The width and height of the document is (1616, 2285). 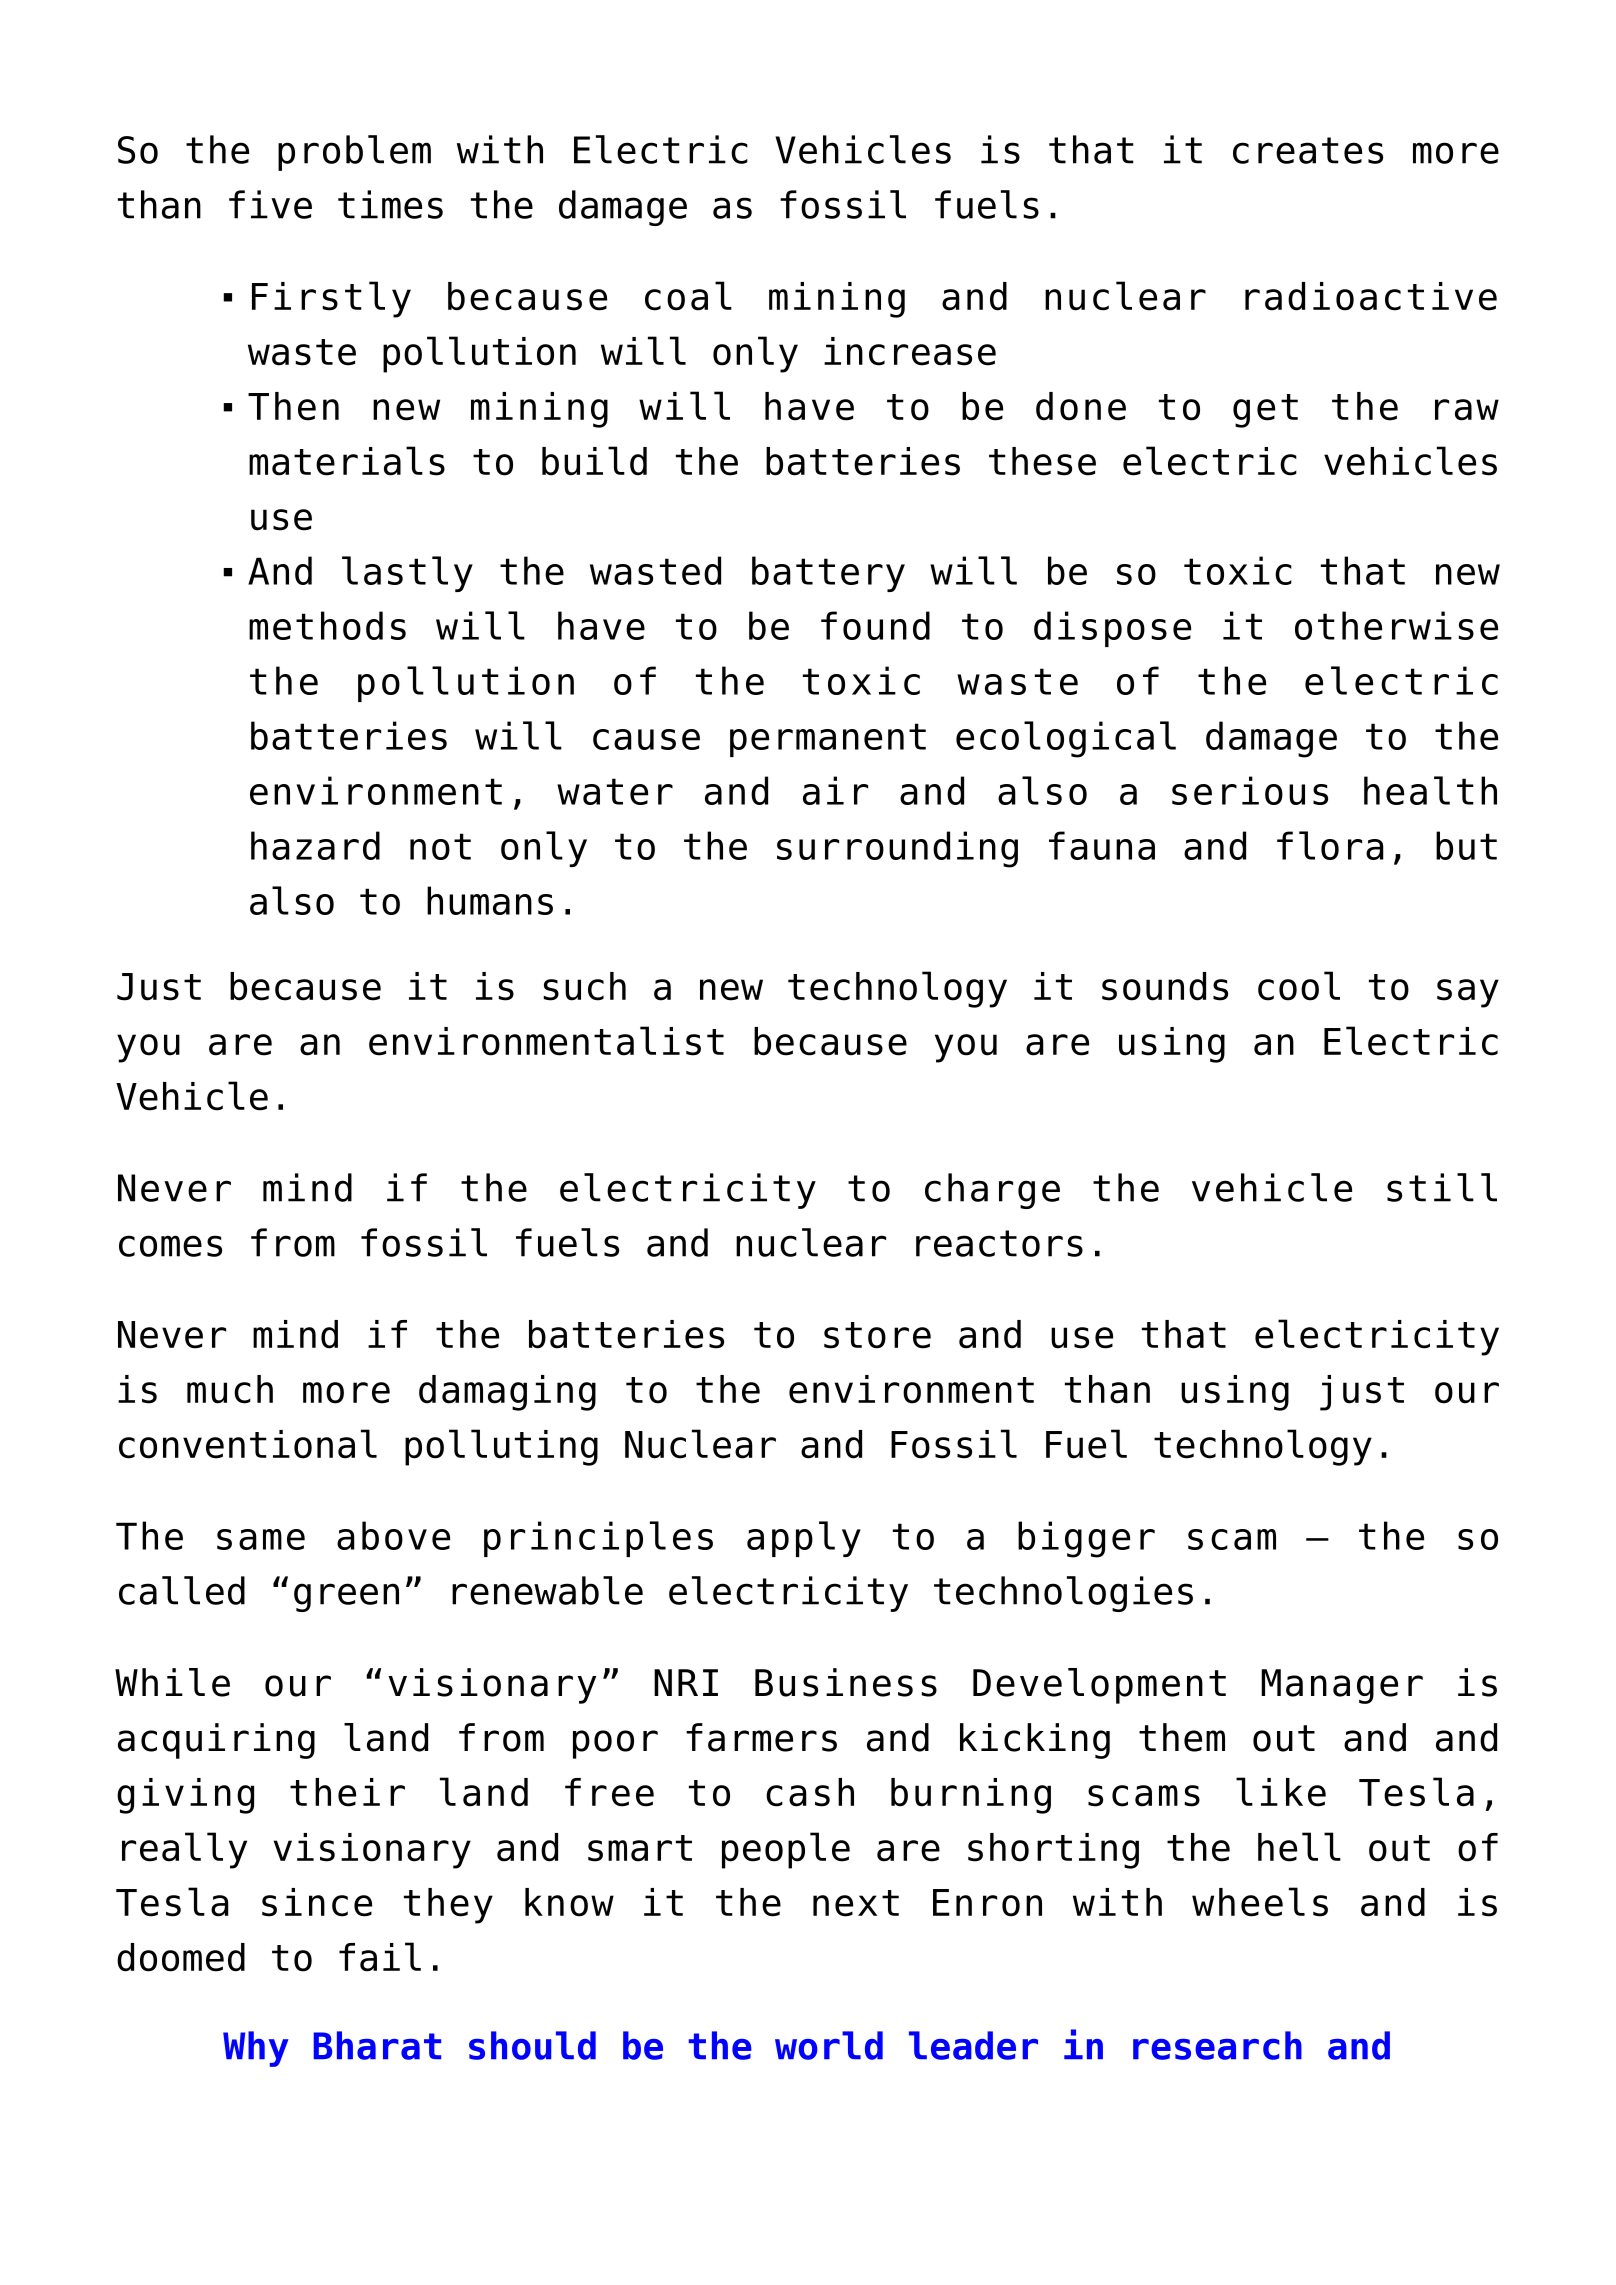 What do you see at coordinates (1217, 2045) in the document?
I see `research` at bounding box center [1217, 2045].
